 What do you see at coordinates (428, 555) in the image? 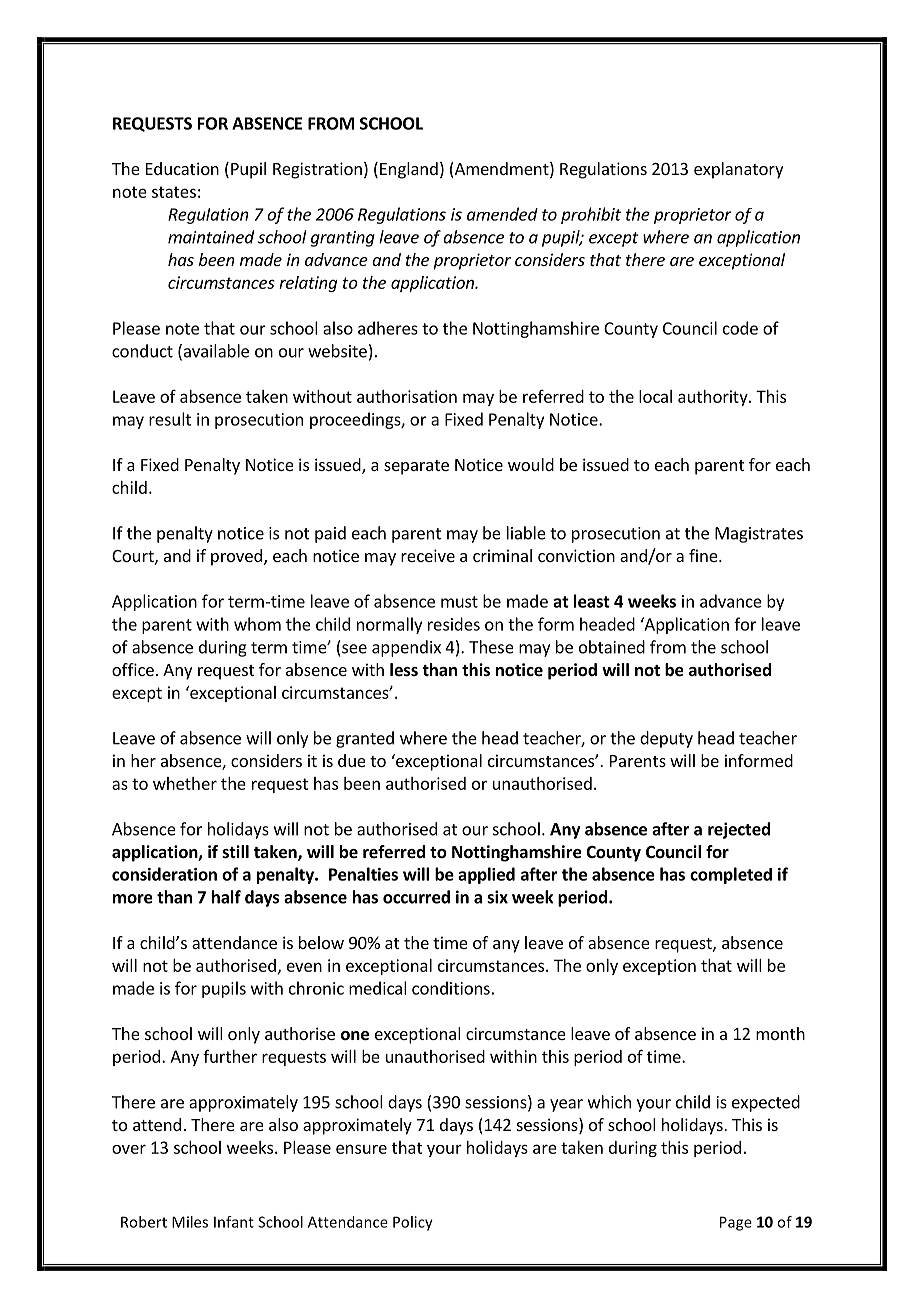
I see `receive` at bounding box center [428, 555].
